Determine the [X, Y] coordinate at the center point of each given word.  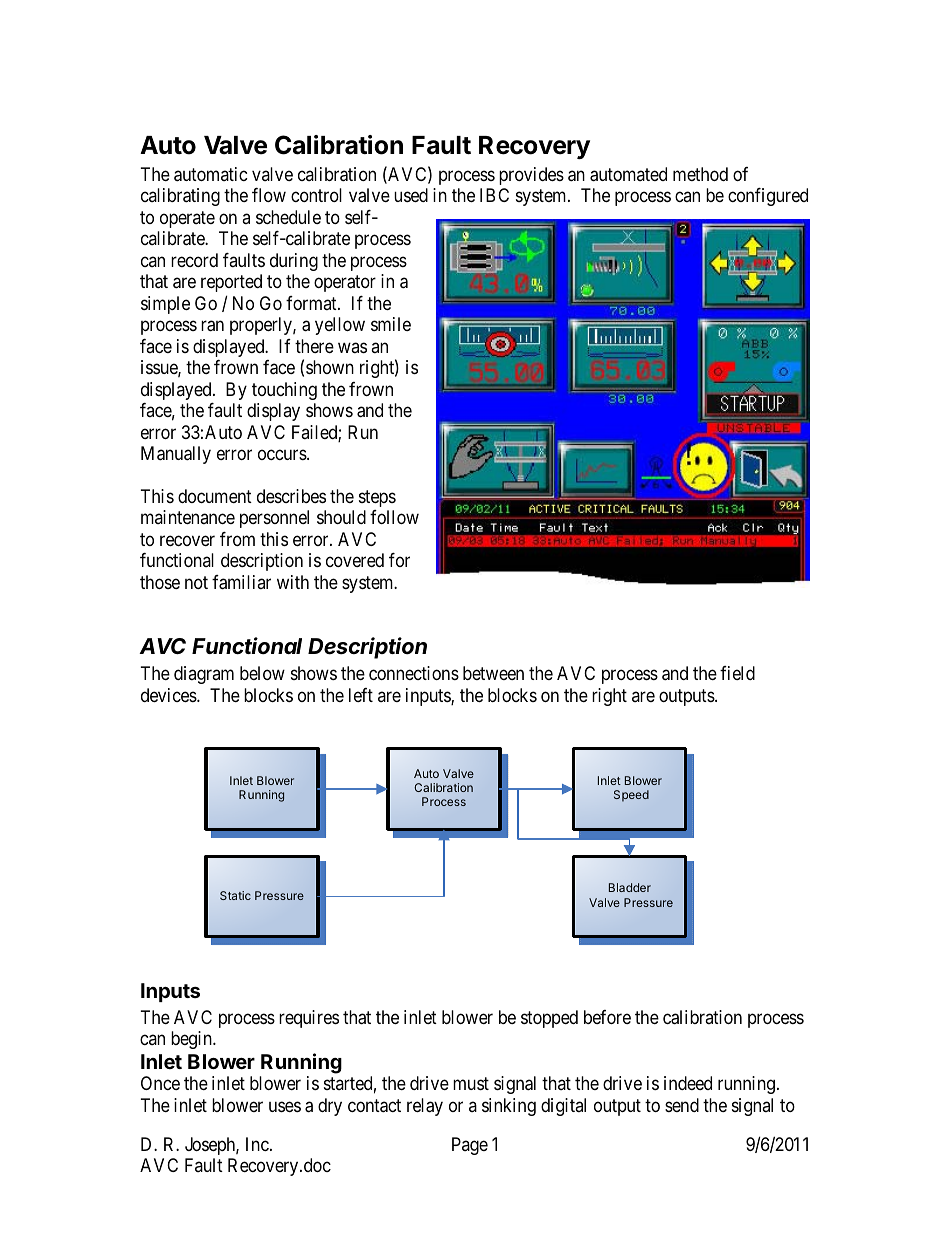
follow [394, 517]
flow [269, 195]
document [215, 496]
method [700, 174]
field [737, 673]
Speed [631, 796]
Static [235, 895]
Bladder [630, 887]
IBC [494, 195]
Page [470, 1146]
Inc [257, 1144]
